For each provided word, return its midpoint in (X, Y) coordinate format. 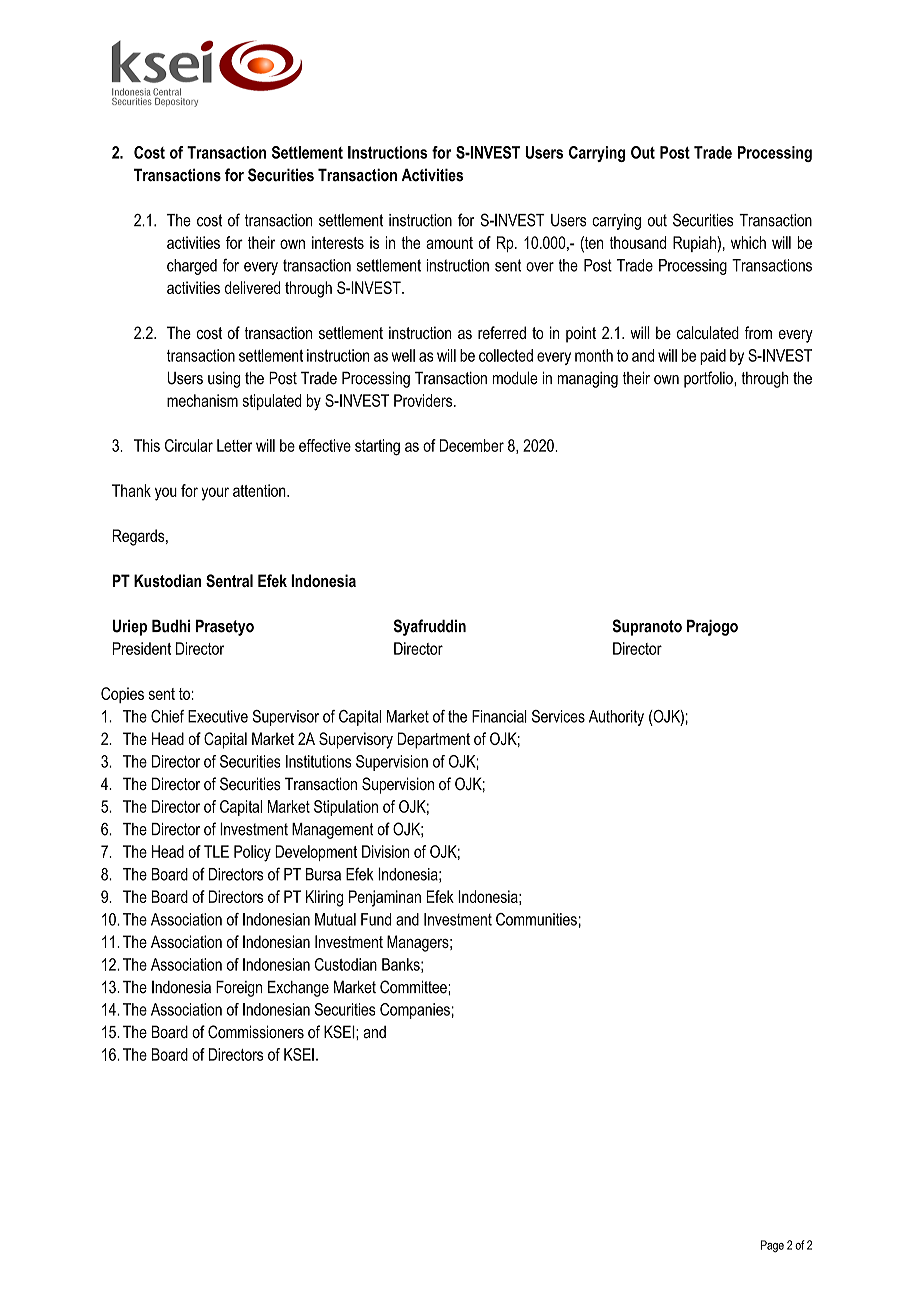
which (748, 242)
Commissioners (256, 1032)
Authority (616, 718)
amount (449, 243)
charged (192, 267)
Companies (415, 1011)
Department (434, 740)
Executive (218, 716)
